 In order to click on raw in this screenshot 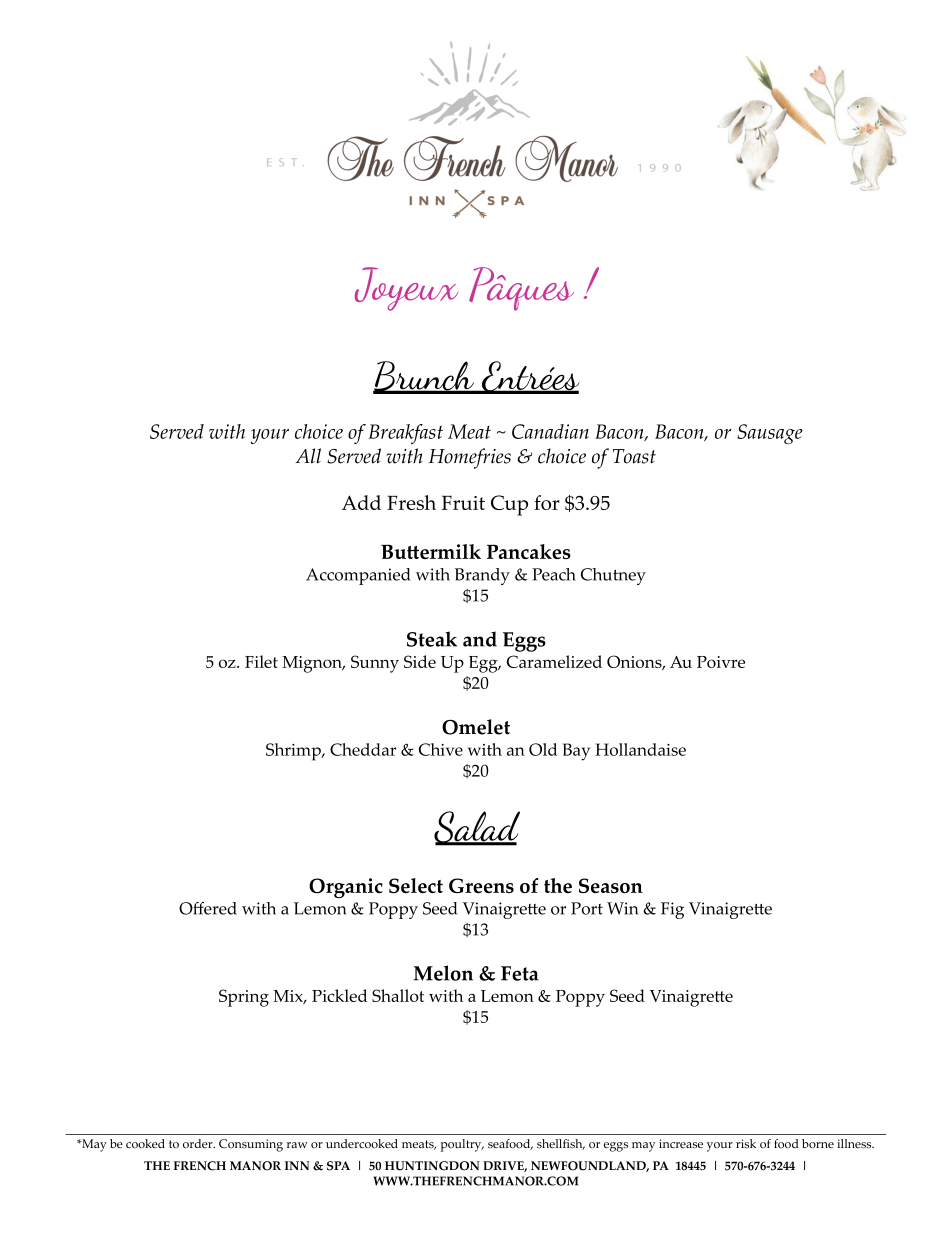, I will do `click(297, 1145)`.
